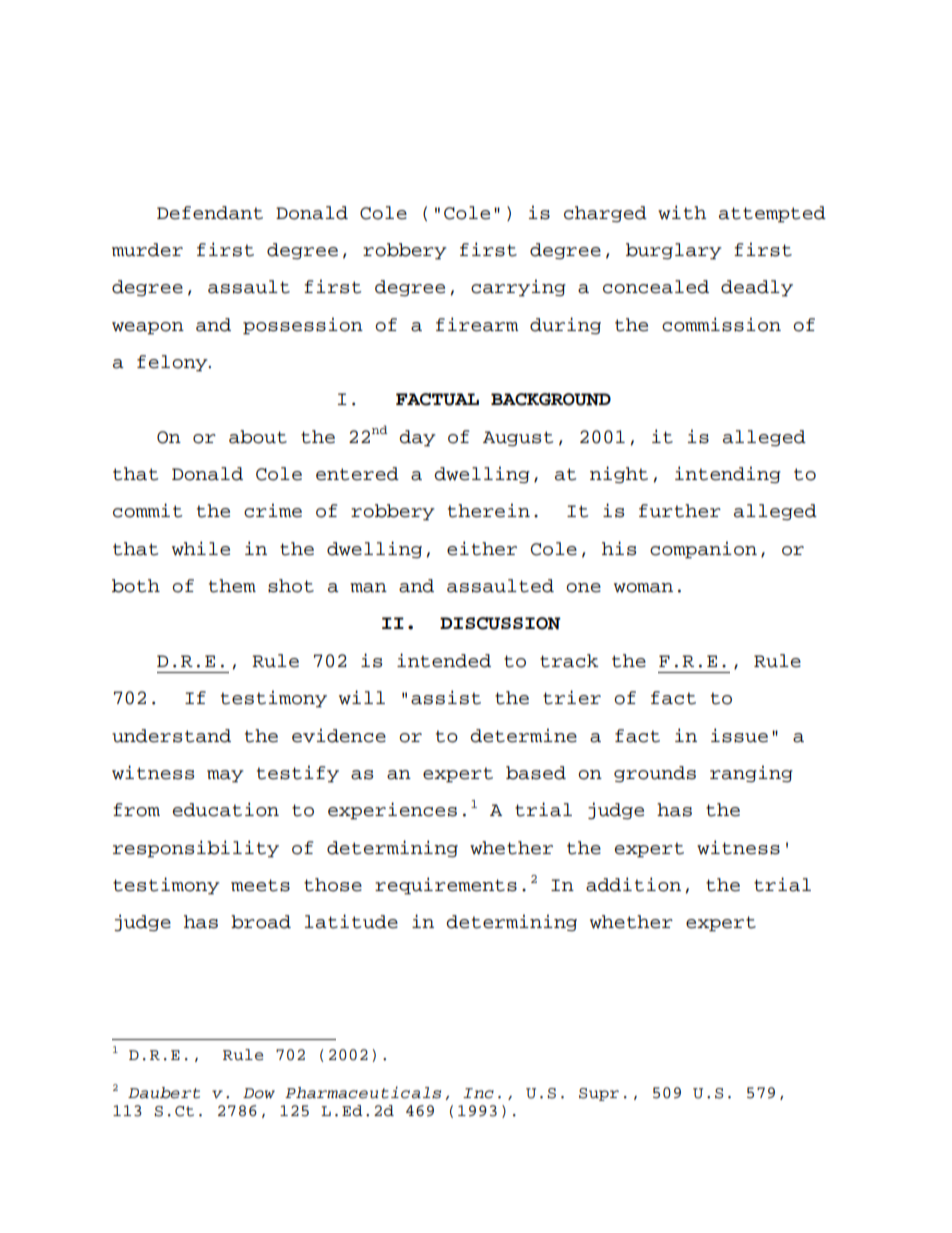  Describe the element at coordinates (655, 774) in the screenshot. I see `grounds` at that location.
